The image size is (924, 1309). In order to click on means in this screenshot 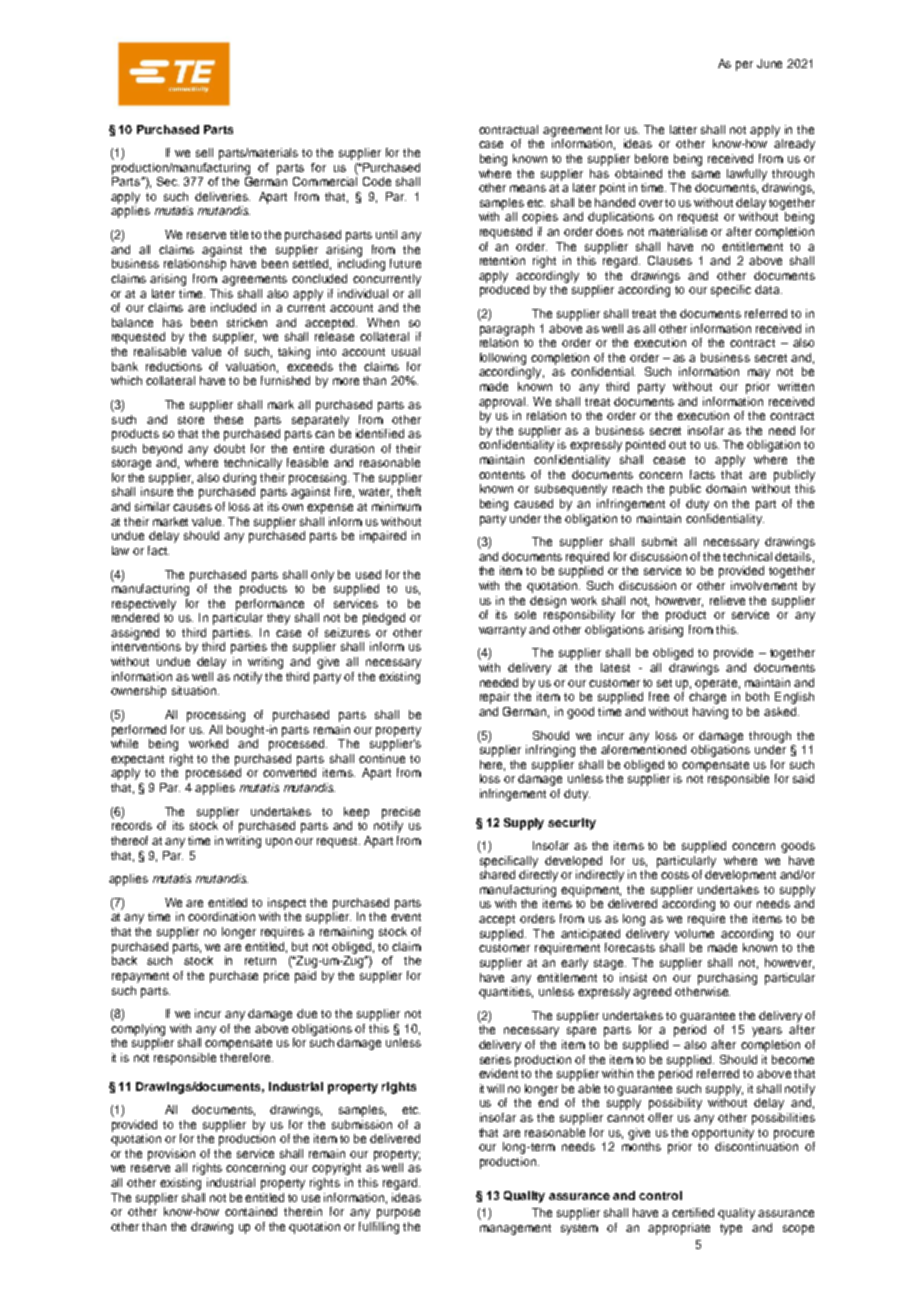, I will do `click(528, 188)`.
